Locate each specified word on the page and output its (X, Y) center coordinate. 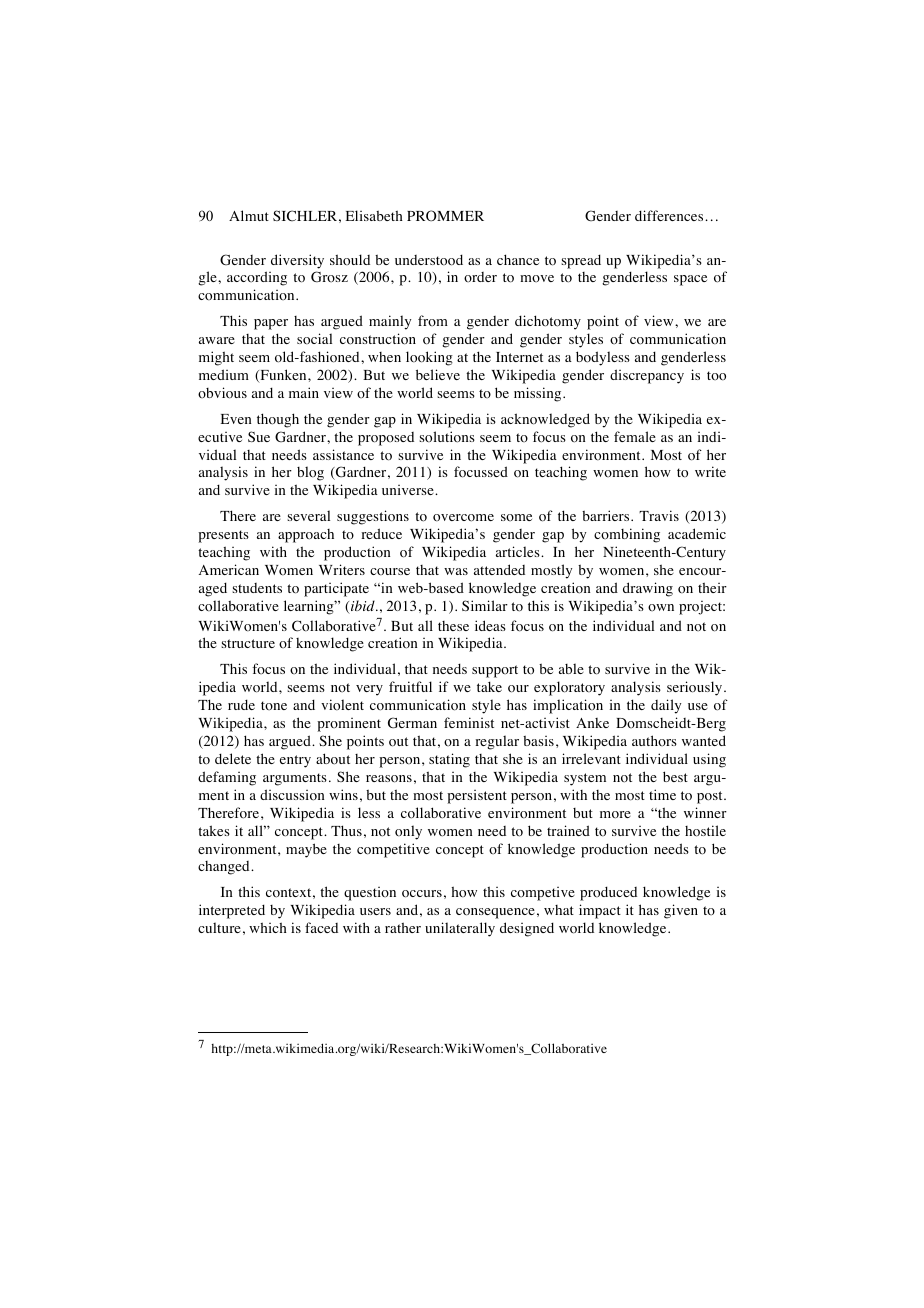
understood (429, 260)
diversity (297, 261)
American (229, 569)
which (268, 927)
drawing (648, 589)
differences (670, 215)
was (456, 571)
